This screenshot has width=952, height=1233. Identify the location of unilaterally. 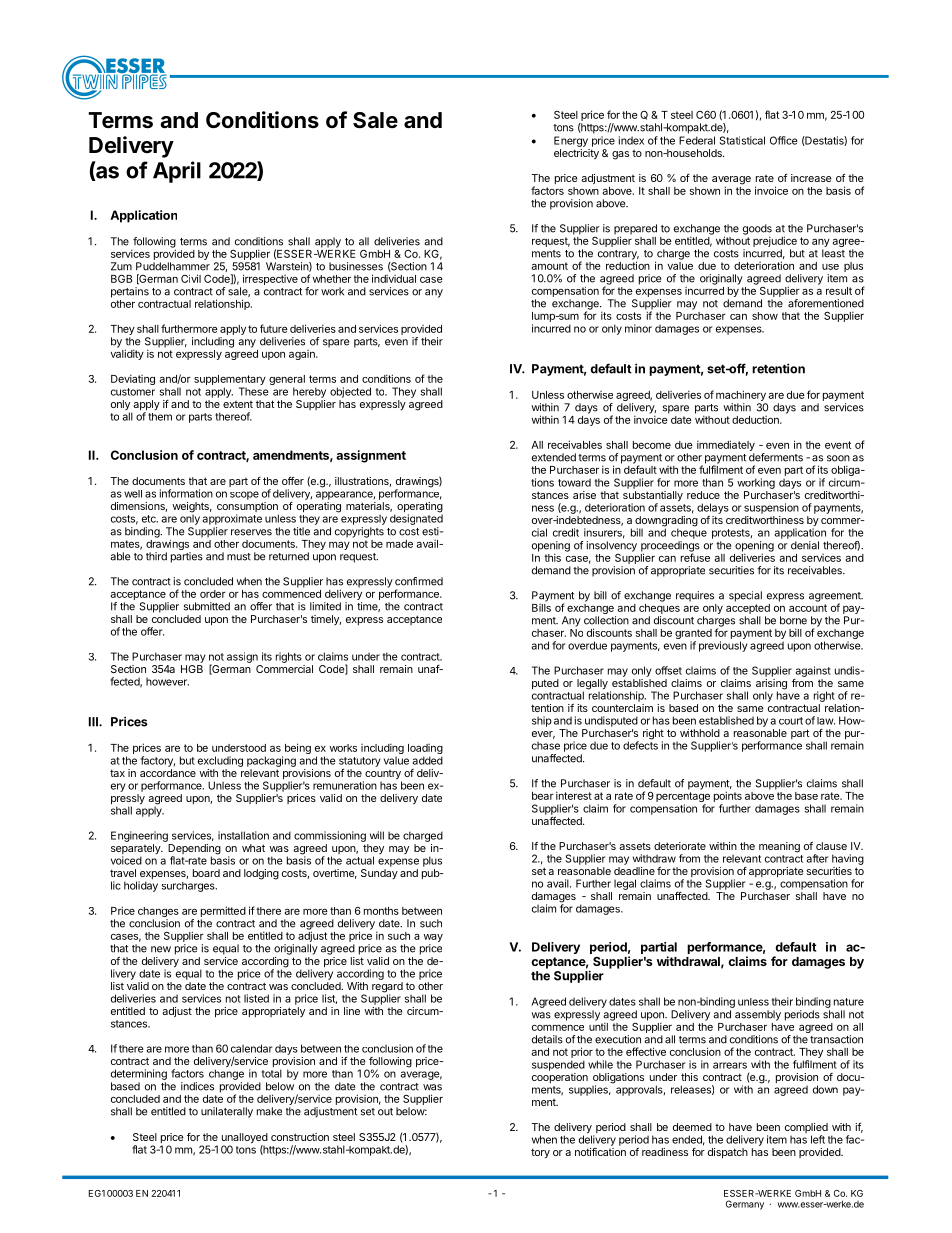
(227, 1112).
